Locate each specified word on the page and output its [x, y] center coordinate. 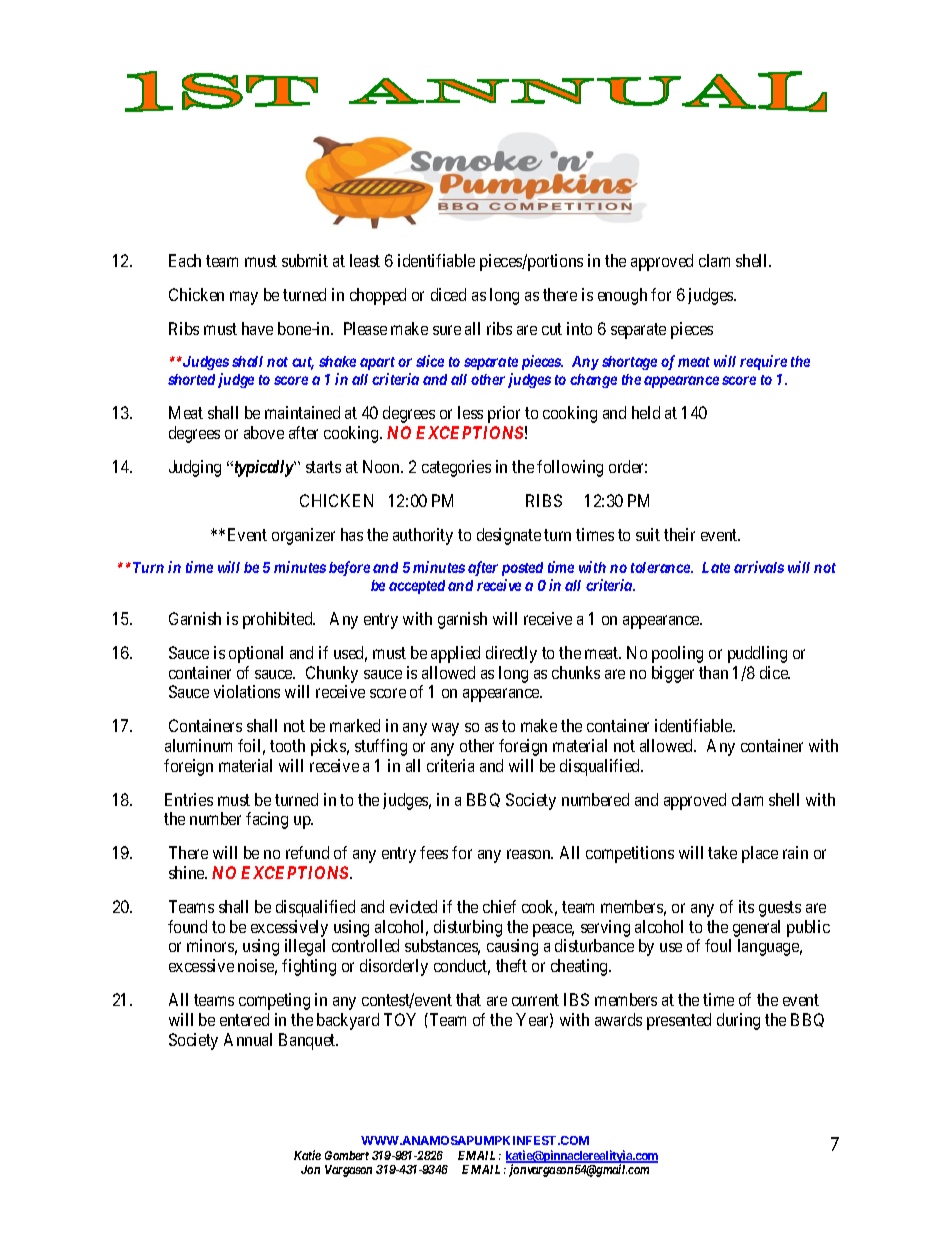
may [244, 298]
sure [447, 330]
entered [244, 1019]
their [679, 534]
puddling [757, 654]
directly [511, 654]
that [468, 999]
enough [622, 296]
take [722, 852]
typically [263, 468]
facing [267, 820]
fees [434, 852]
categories [456, 468]
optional [256, 654]
